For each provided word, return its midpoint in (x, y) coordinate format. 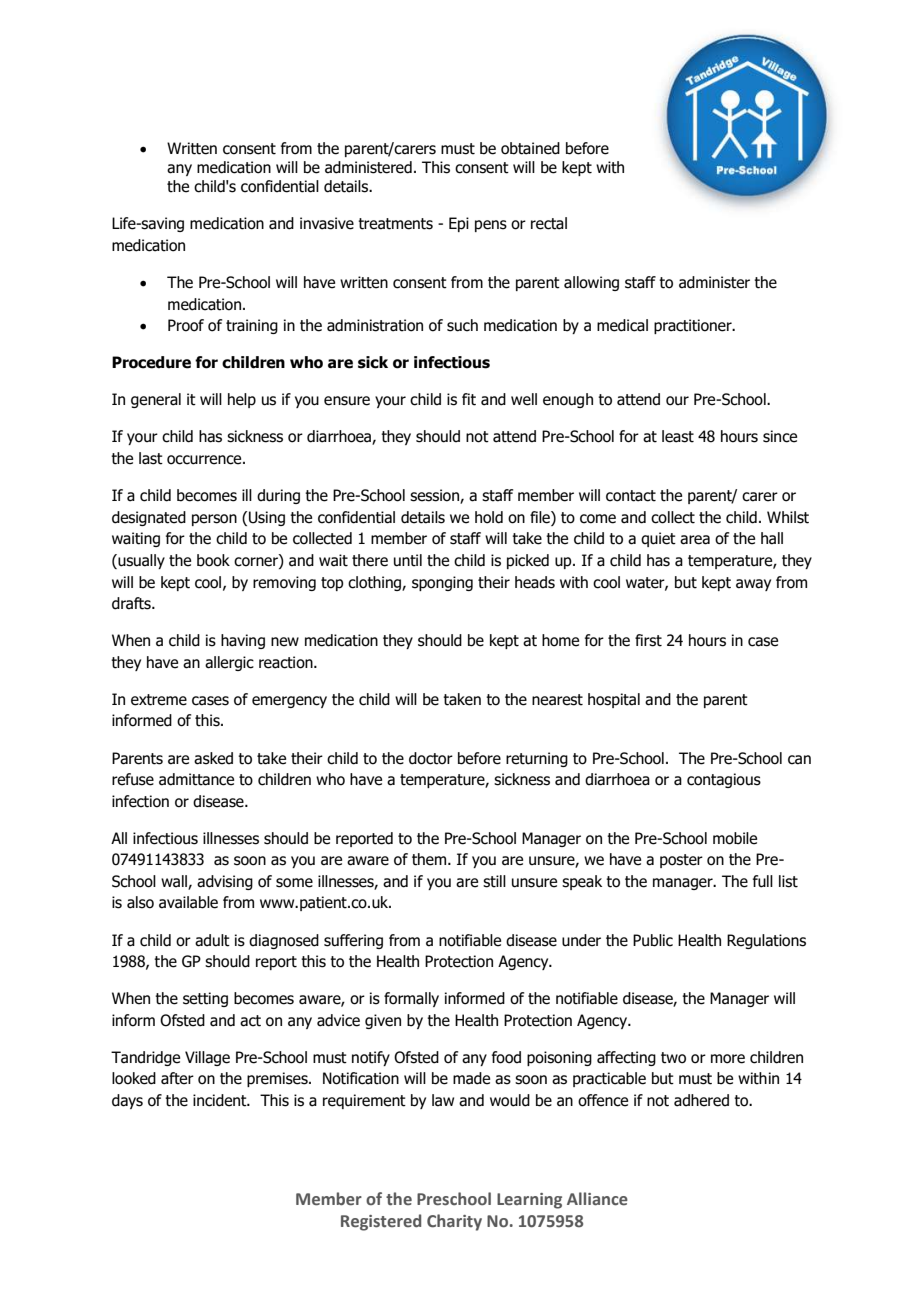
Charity (454, 1222)
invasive (327, 223)
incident (221, 1100)
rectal (549, 223)
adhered (701, 1100)
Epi (459, 224)
